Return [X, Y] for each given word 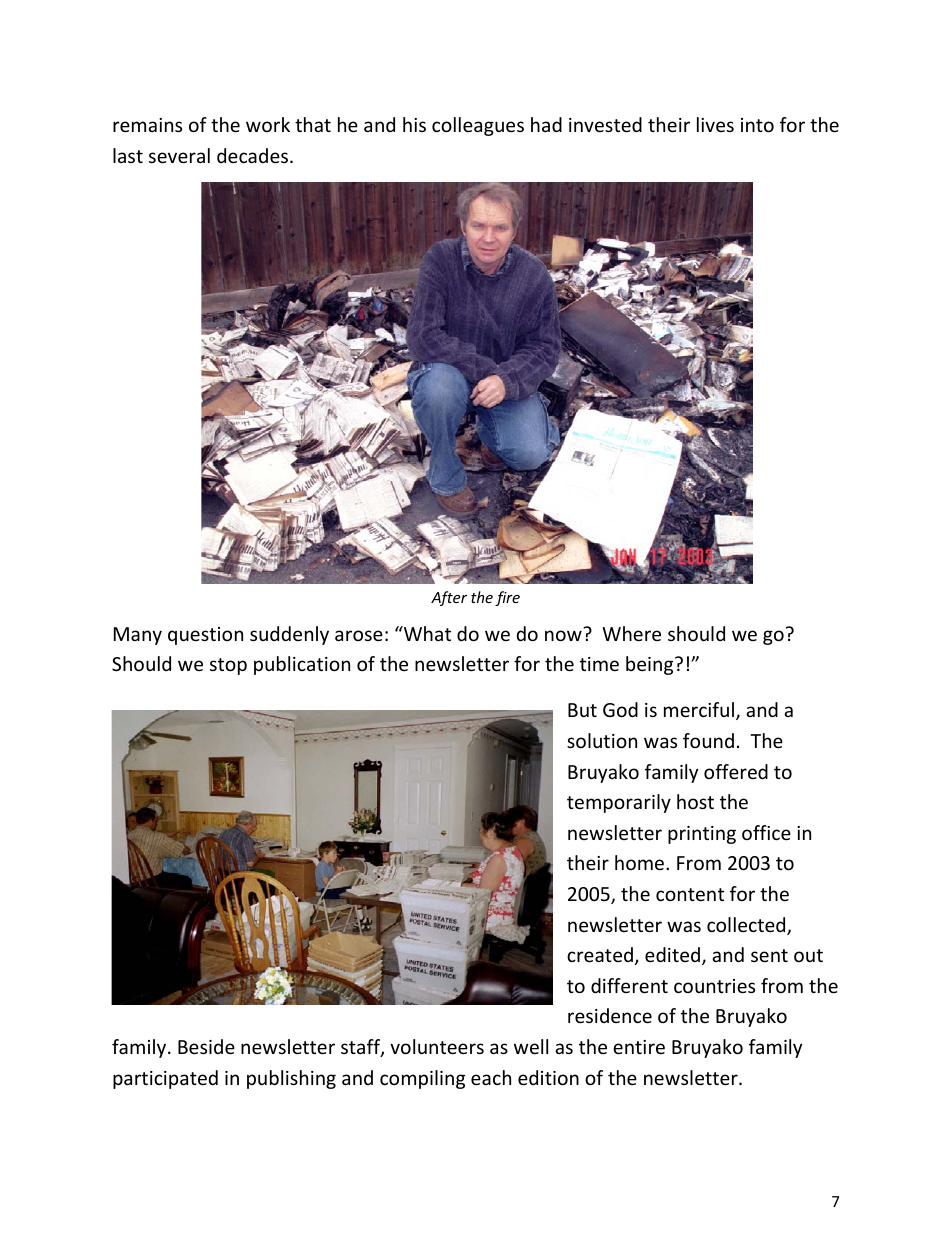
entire [639, 1047]
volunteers [437, 1046]
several [179, 155]
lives [715, 124]
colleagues [478, 126]
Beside [206, 1046]
